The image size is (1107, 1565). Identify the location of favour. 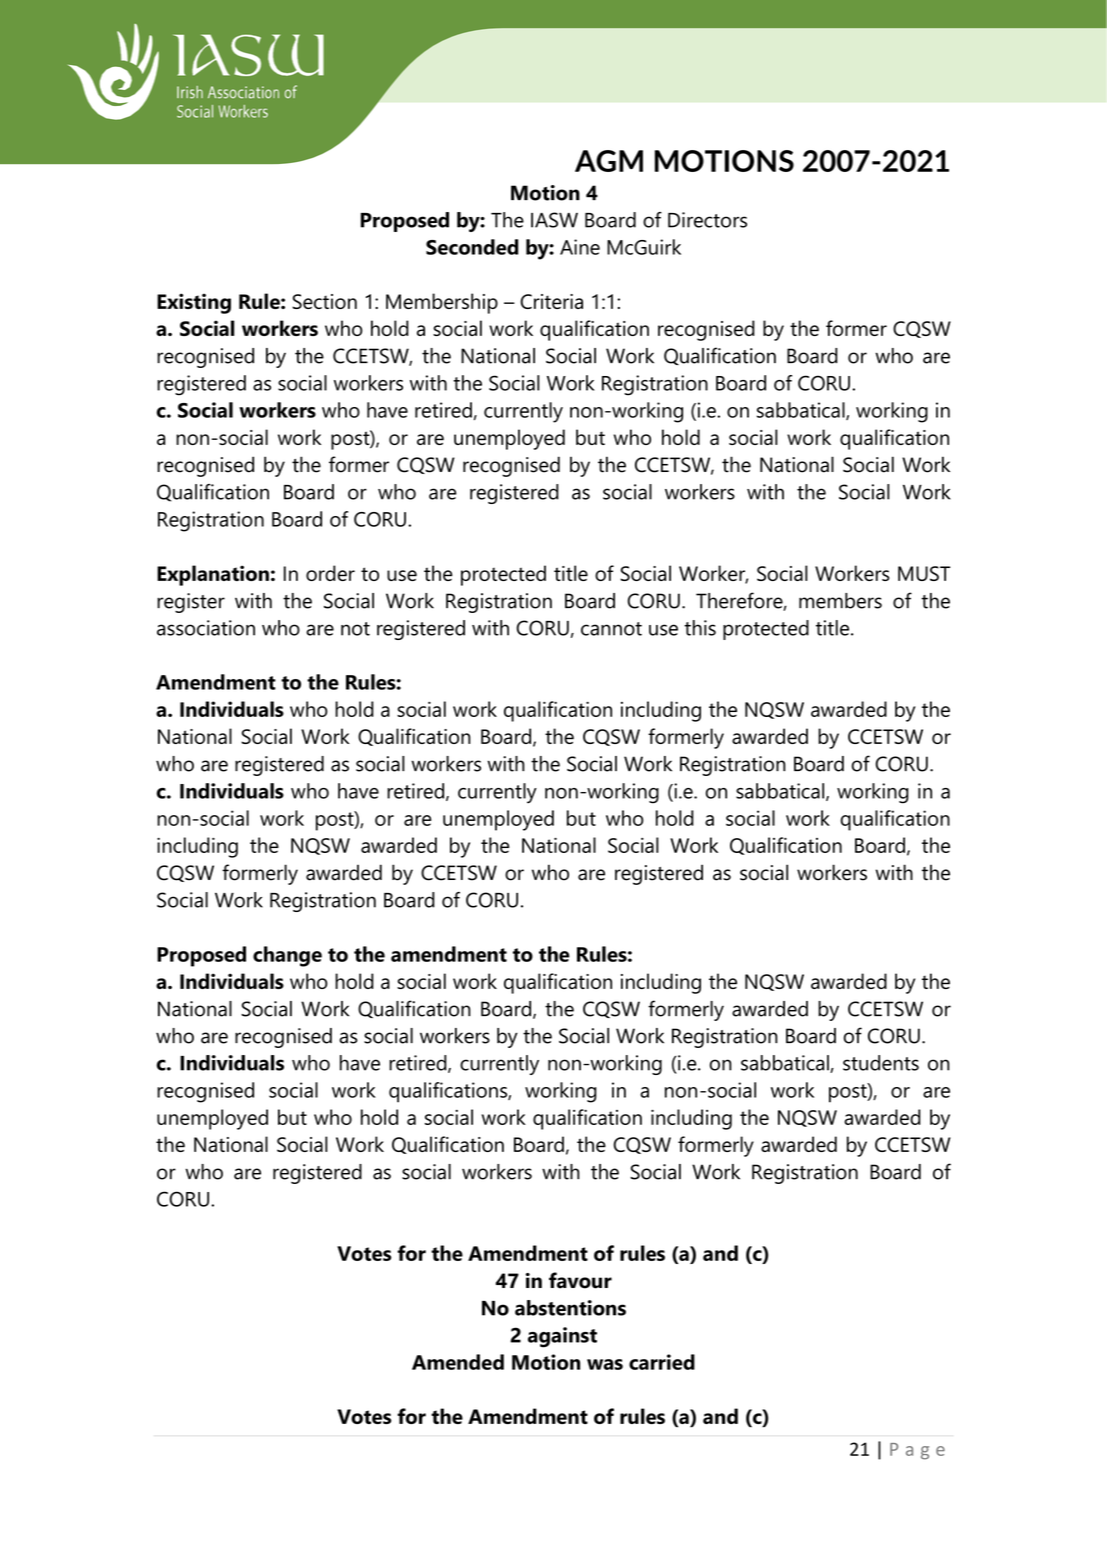
(580, 1280).
